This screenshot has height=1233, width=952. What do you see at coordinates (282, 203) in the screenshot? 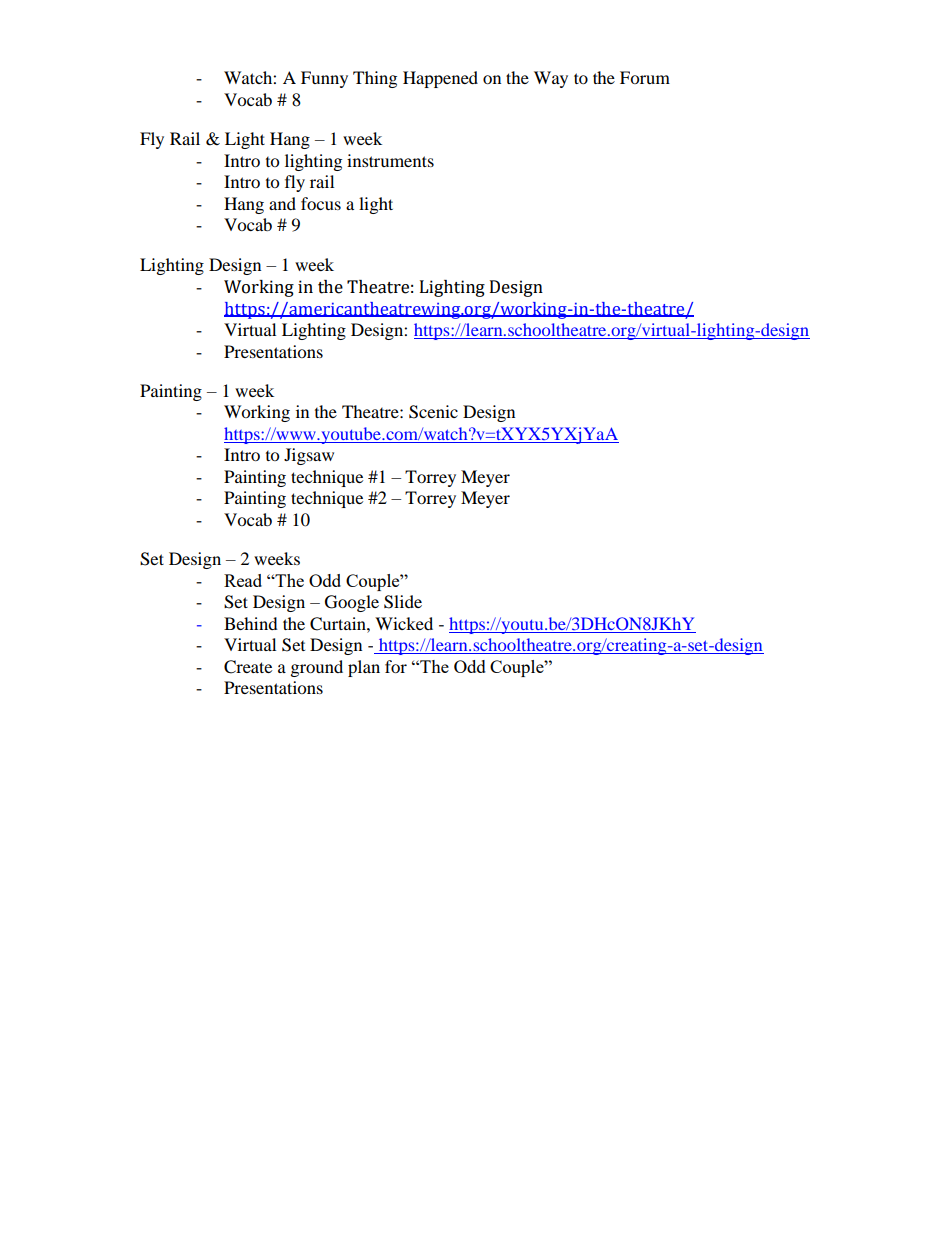
I see `and` at bounding box center [282, 203].
